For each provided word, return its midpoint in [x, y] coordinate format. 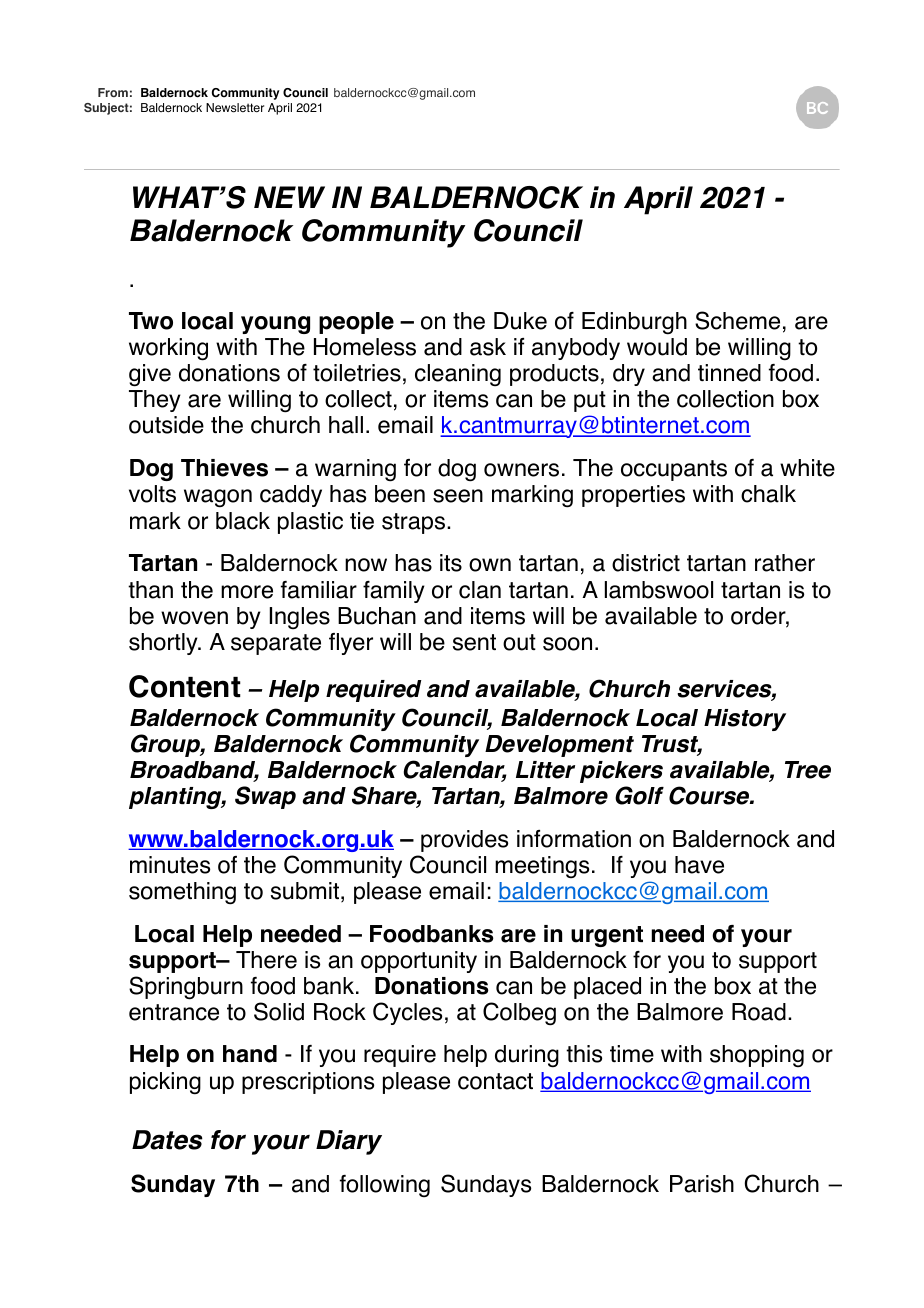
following [385, 1186]
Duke [520, 321]
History [745, 720]
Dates [167, 1140]
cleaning [458, 375]
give [150, 375]
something [182, 893]
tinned [729, 373]
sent [474, 642]
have [699, 865]
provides [464, 841]
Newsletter [235, 108]
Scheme [737, 320]
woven [194, 618]
